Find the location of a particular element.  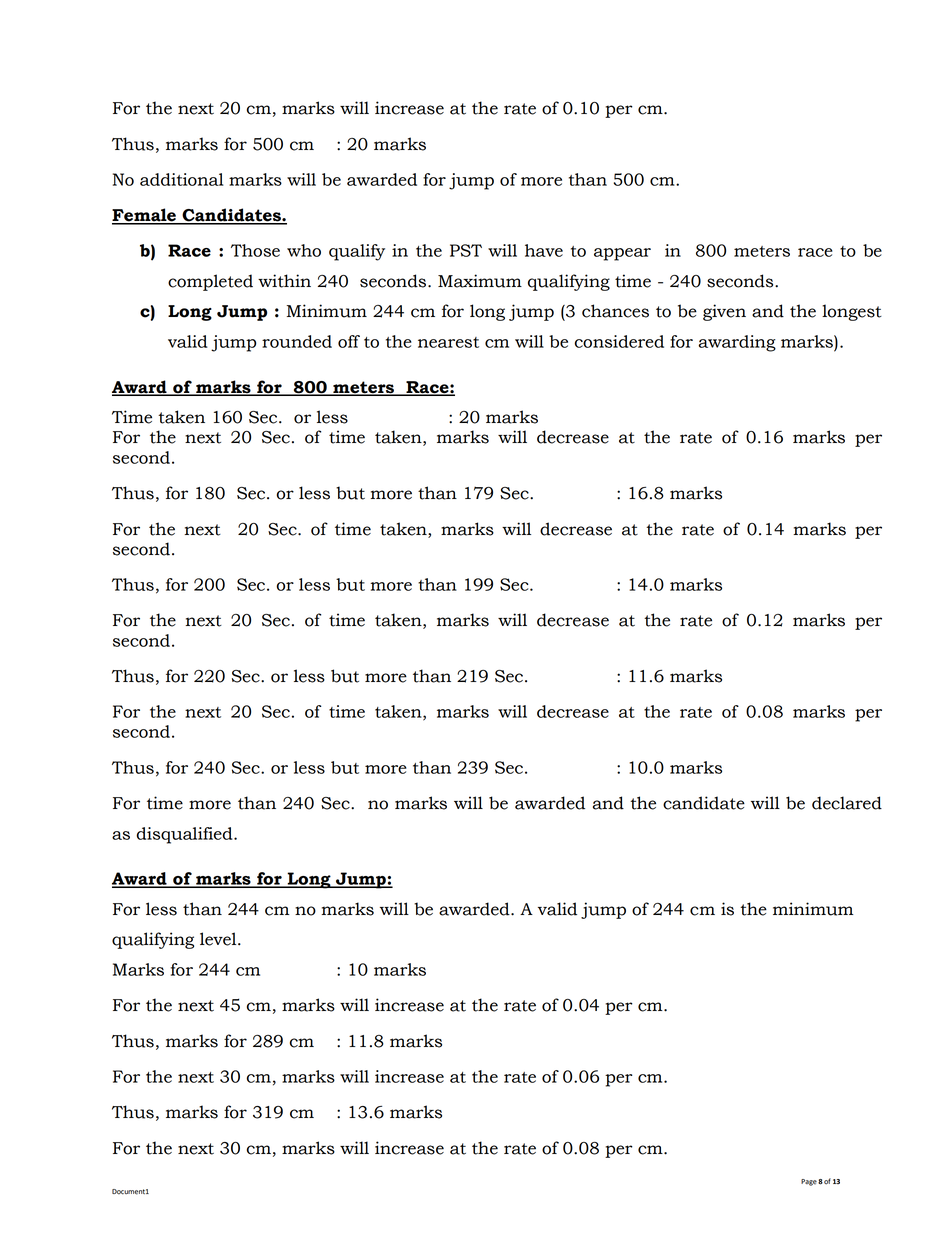

PST is located at coordinates (466, 250).
